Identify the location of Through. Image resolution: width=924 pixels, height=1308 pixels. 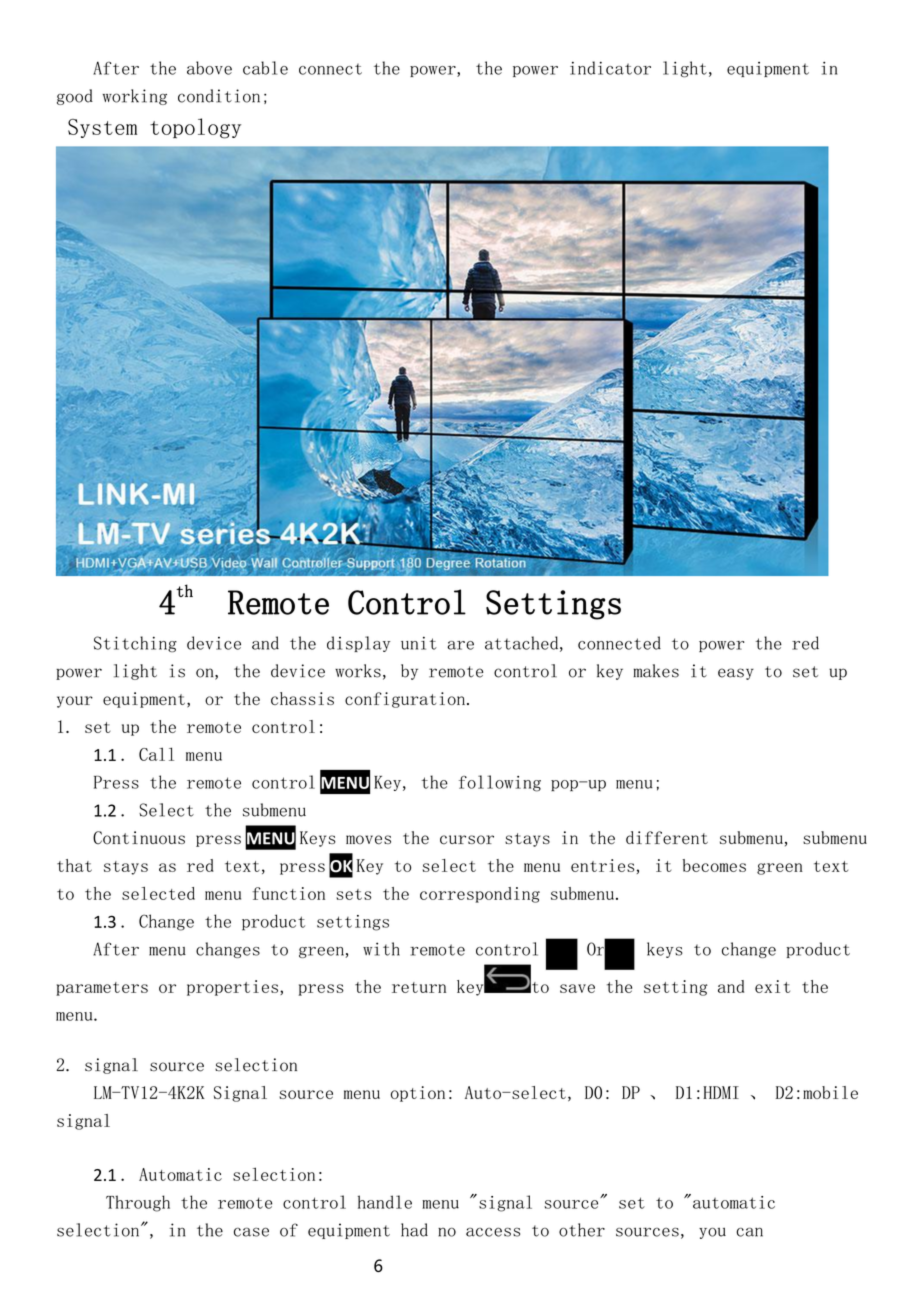
(138, 1203).
